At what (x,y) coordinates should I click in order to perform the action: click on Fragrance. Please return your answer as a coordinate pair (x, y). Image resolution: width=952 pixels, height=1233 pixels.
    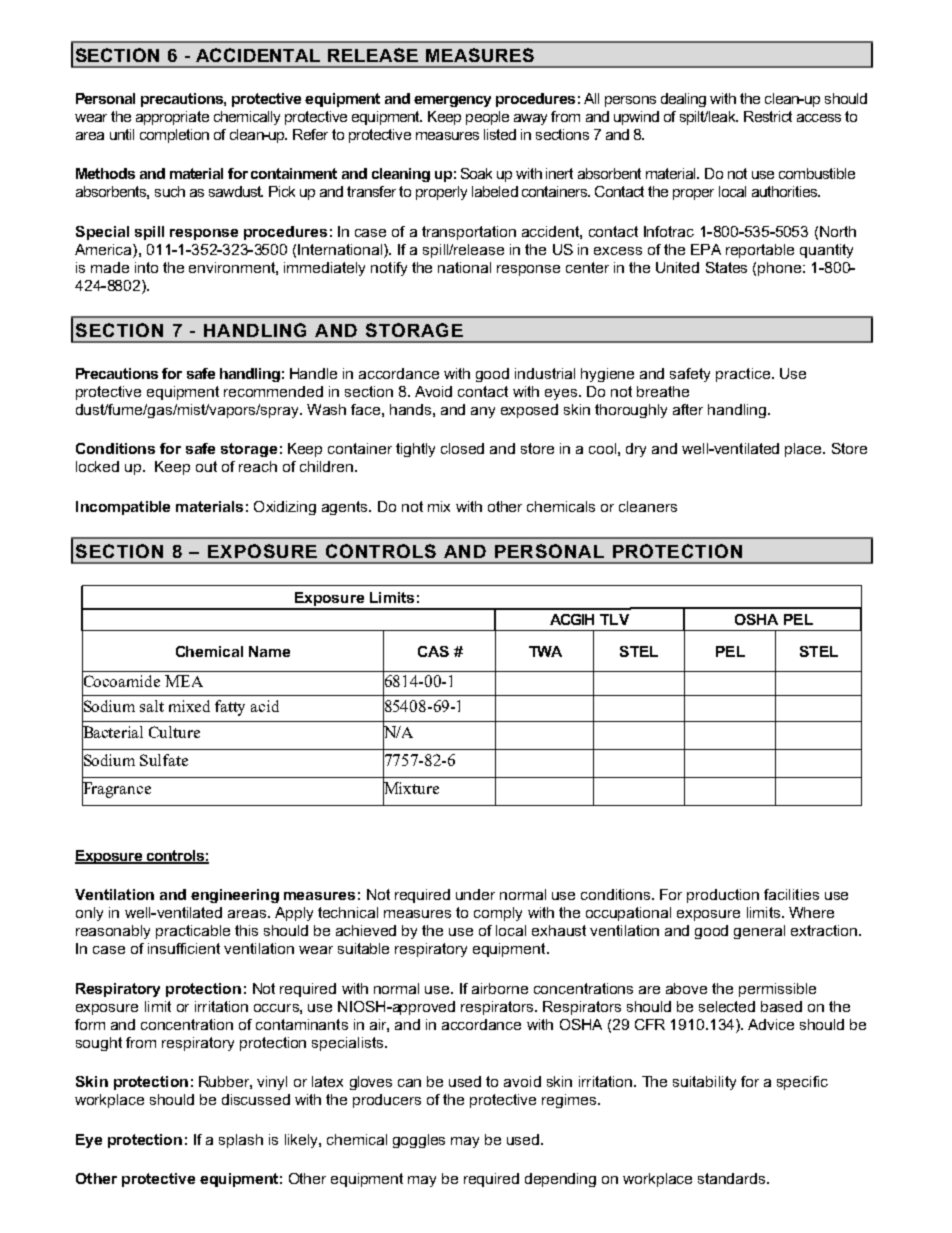
    Looking at the image, I should click on (116, 790).
